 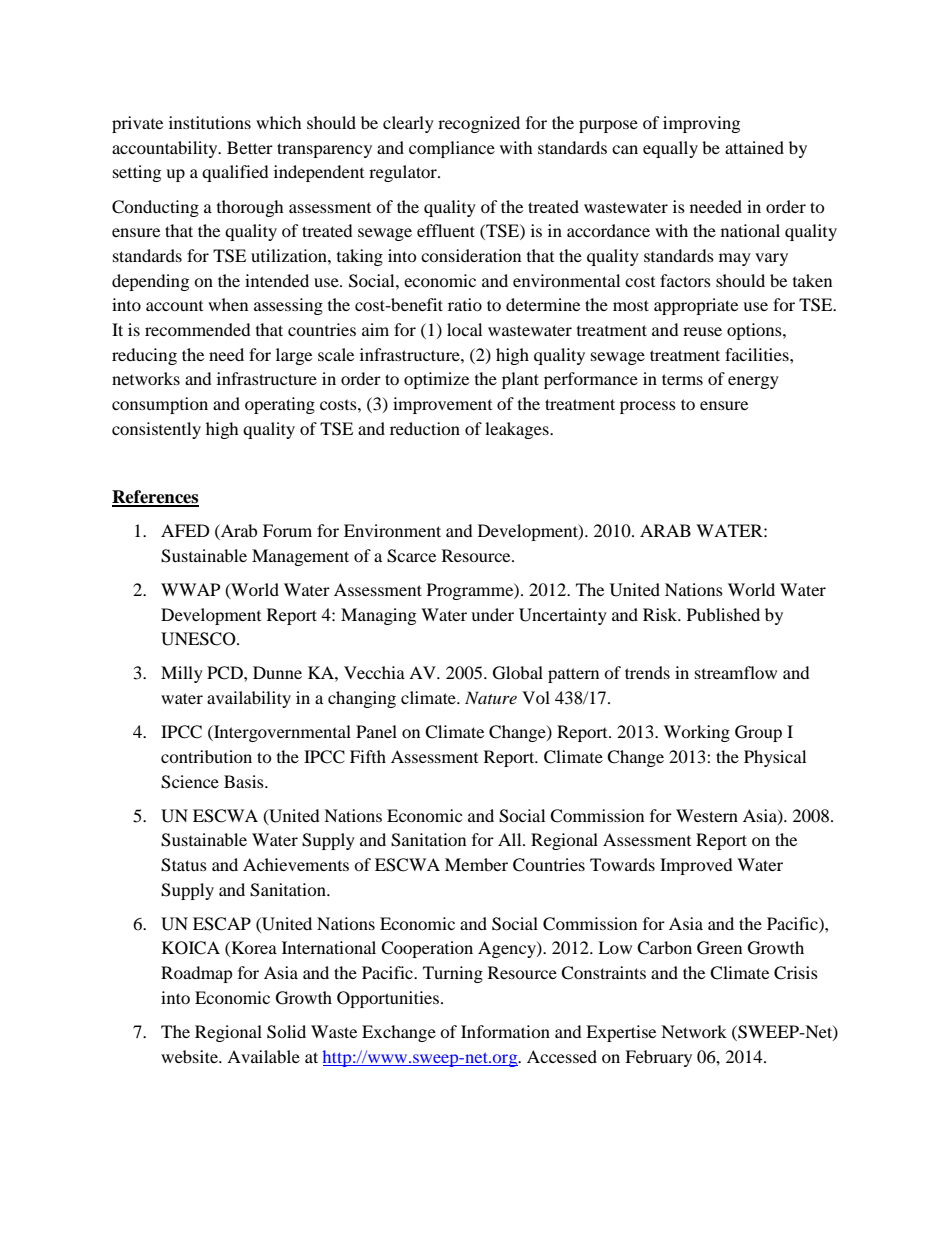 I want to click on UNESCO, so click(x=199, y=639).
